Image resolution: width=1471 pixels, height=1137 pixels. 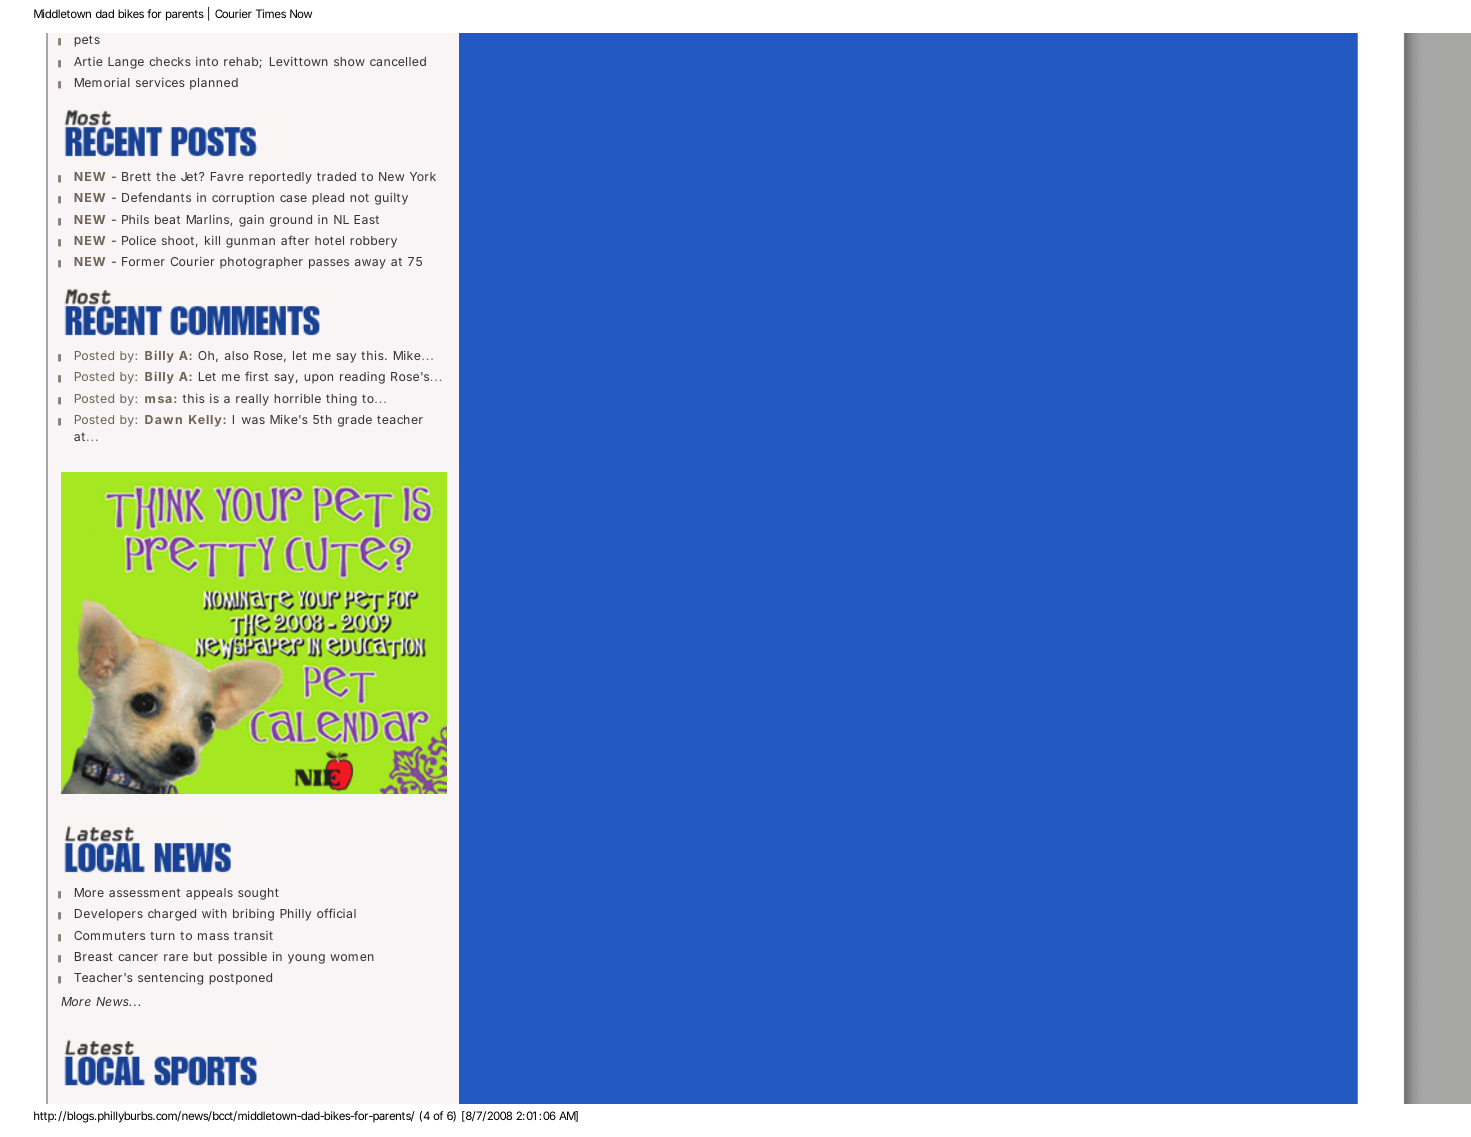 I want to click on gain, so click(x=251, y=221).
